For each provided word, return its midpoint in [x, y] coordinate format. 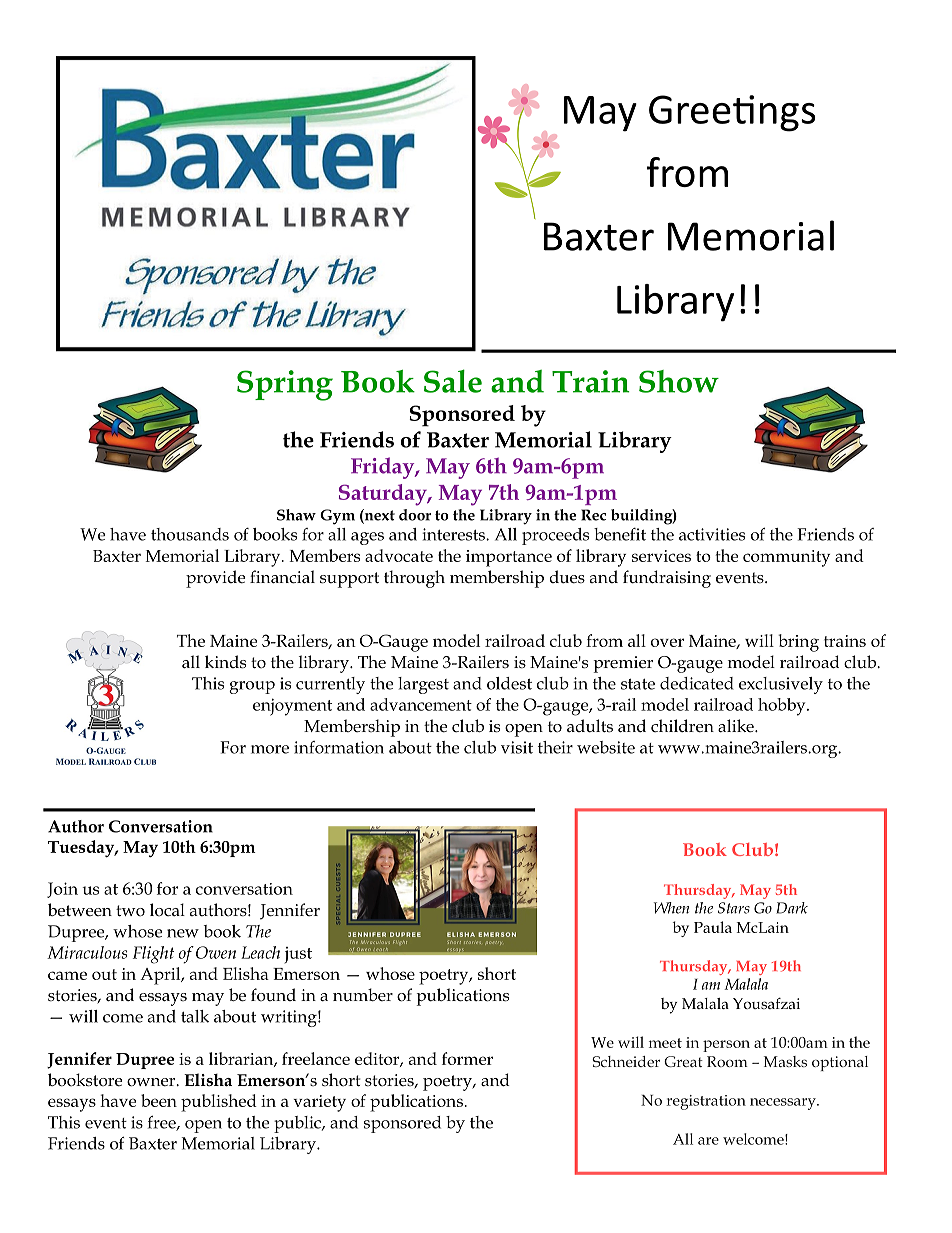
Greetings [732, 113]
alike [737, 726]
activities [712, 534]
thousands [190, 534]
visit [517, 747]
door [415, 515]
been [159, 1100]
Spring [285, 385]
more [270, 749]
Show [679, 381]
